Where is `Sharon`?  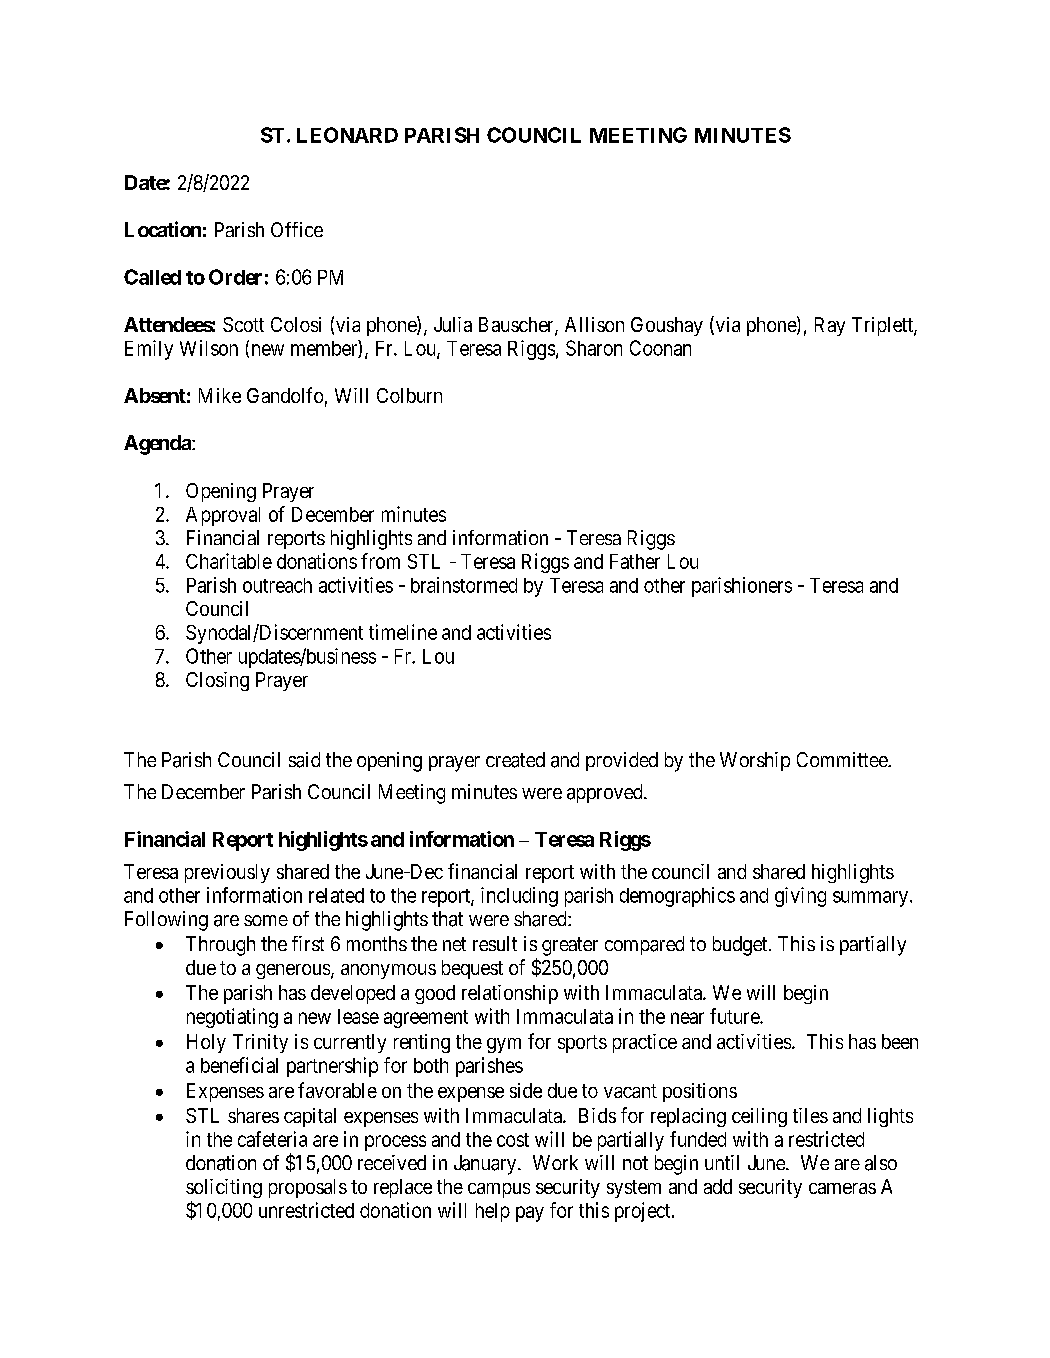
Sharon is located at coordinates (594, 348).
